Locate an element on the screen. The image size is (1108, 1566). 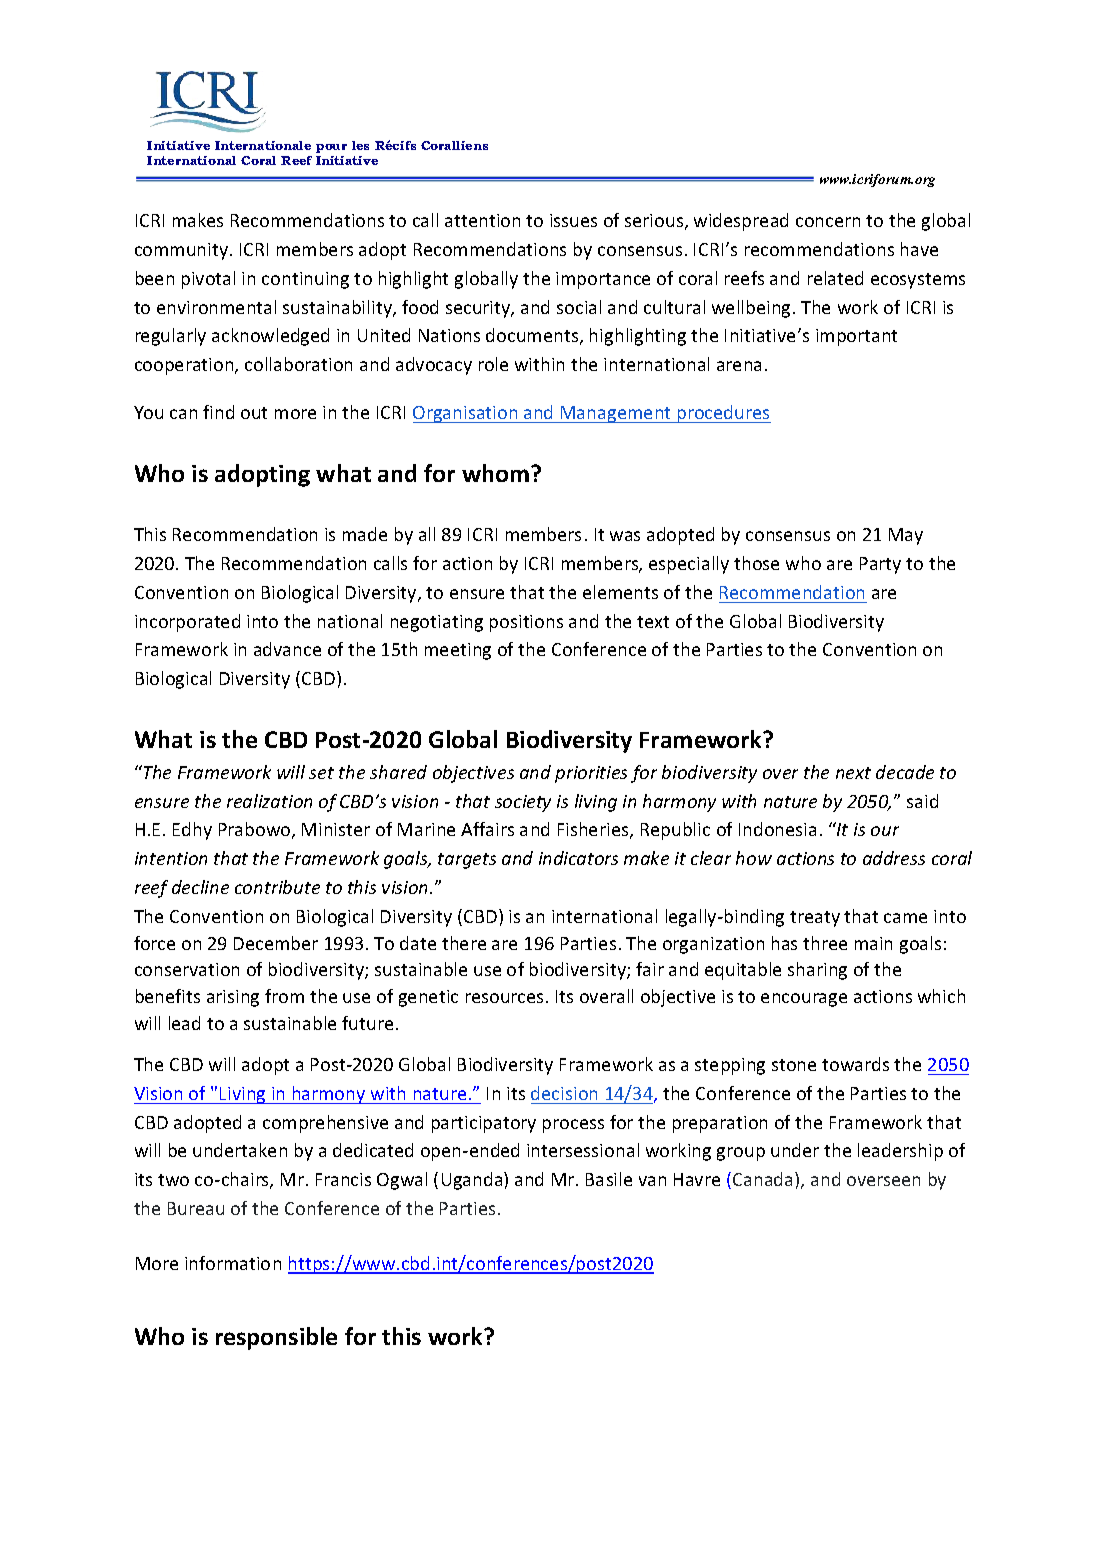
priorities is located at coordinates (591, 774).
